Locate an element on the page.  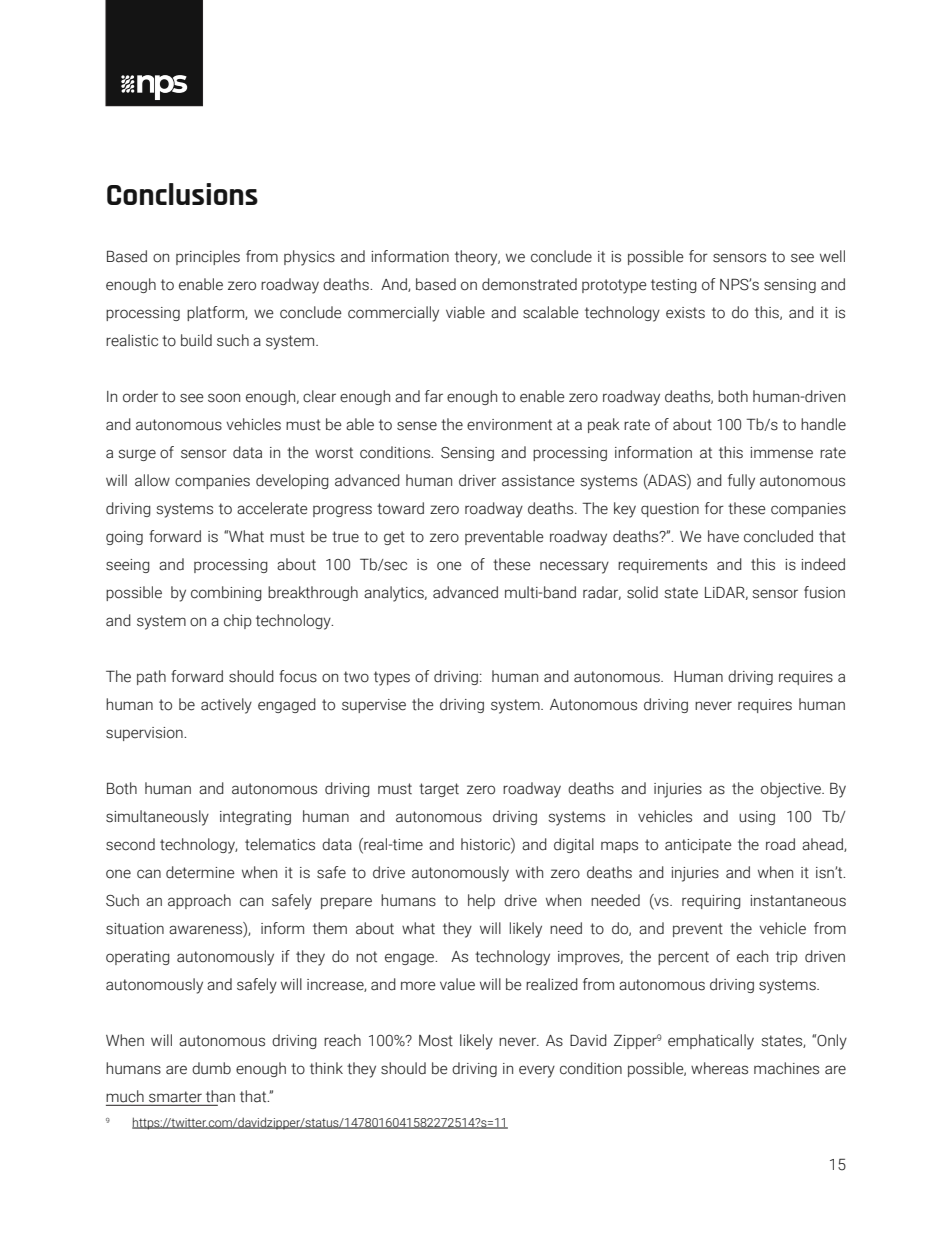
fully is located at coordinates (741, 482).
